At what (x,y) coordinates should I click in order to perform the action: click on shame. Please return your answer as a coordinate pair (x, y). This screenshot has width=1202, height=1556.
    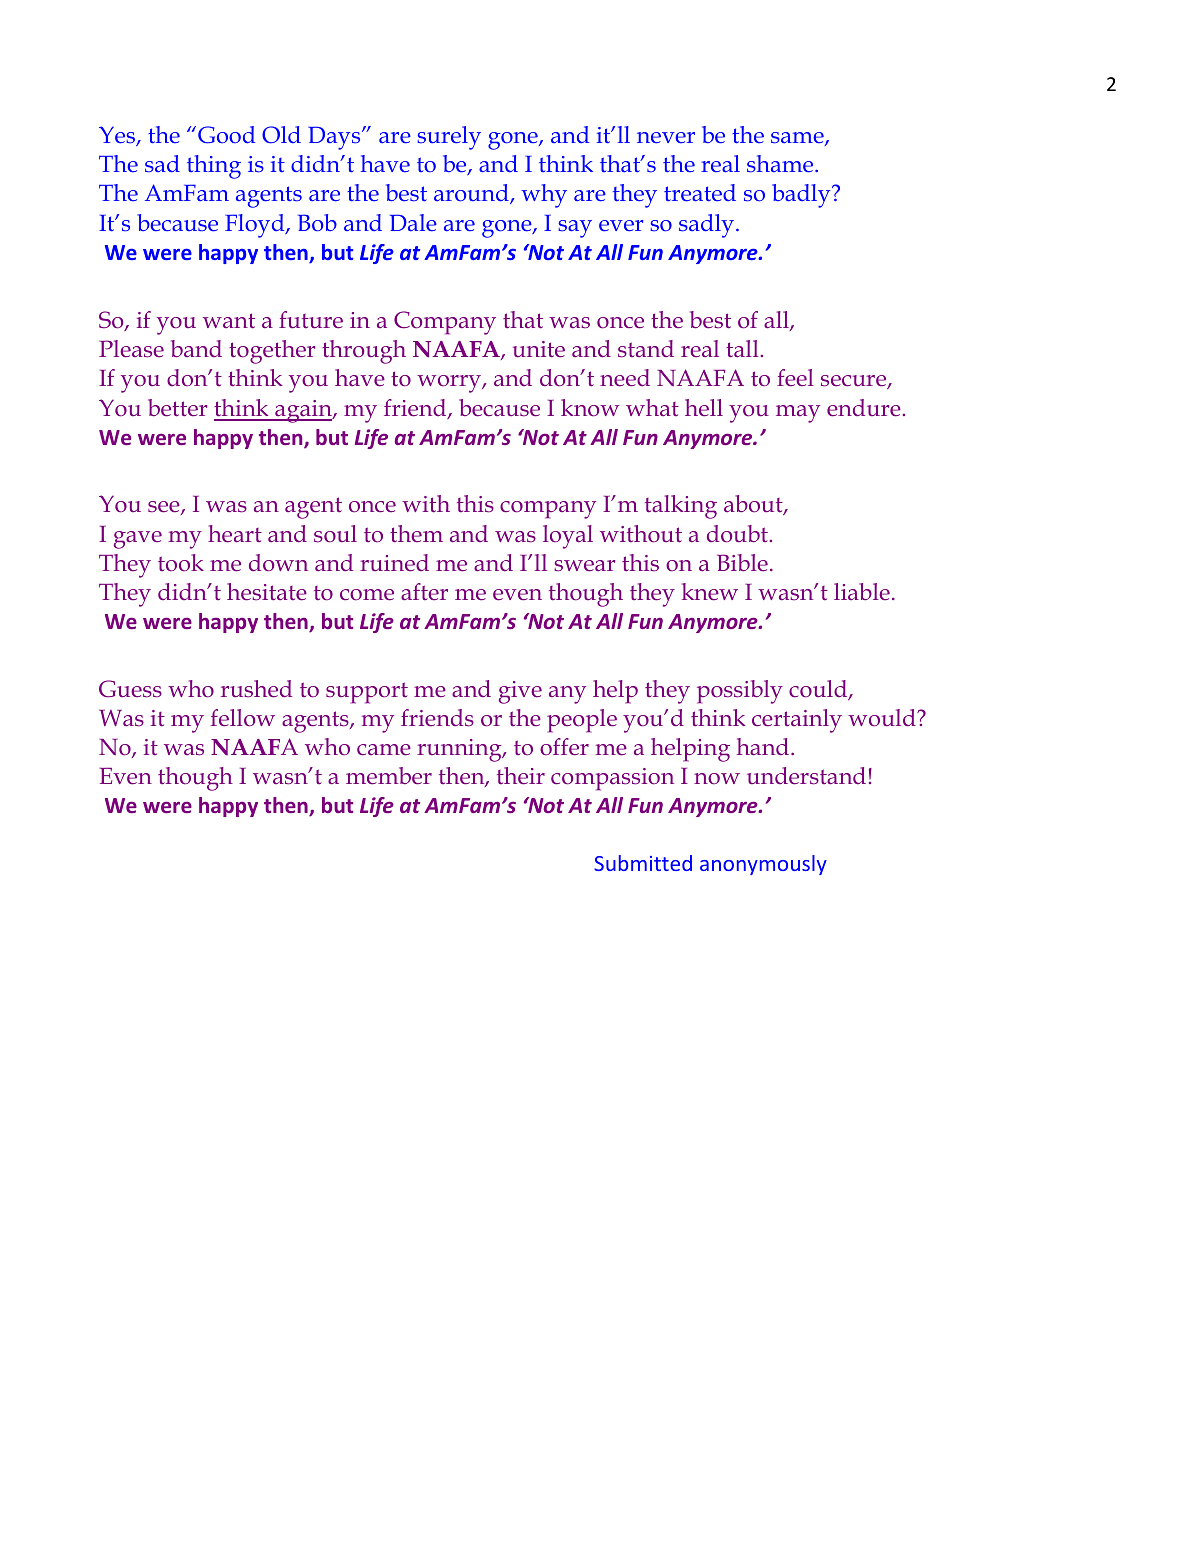
    Looking at the image, I should click on (781, 164).
